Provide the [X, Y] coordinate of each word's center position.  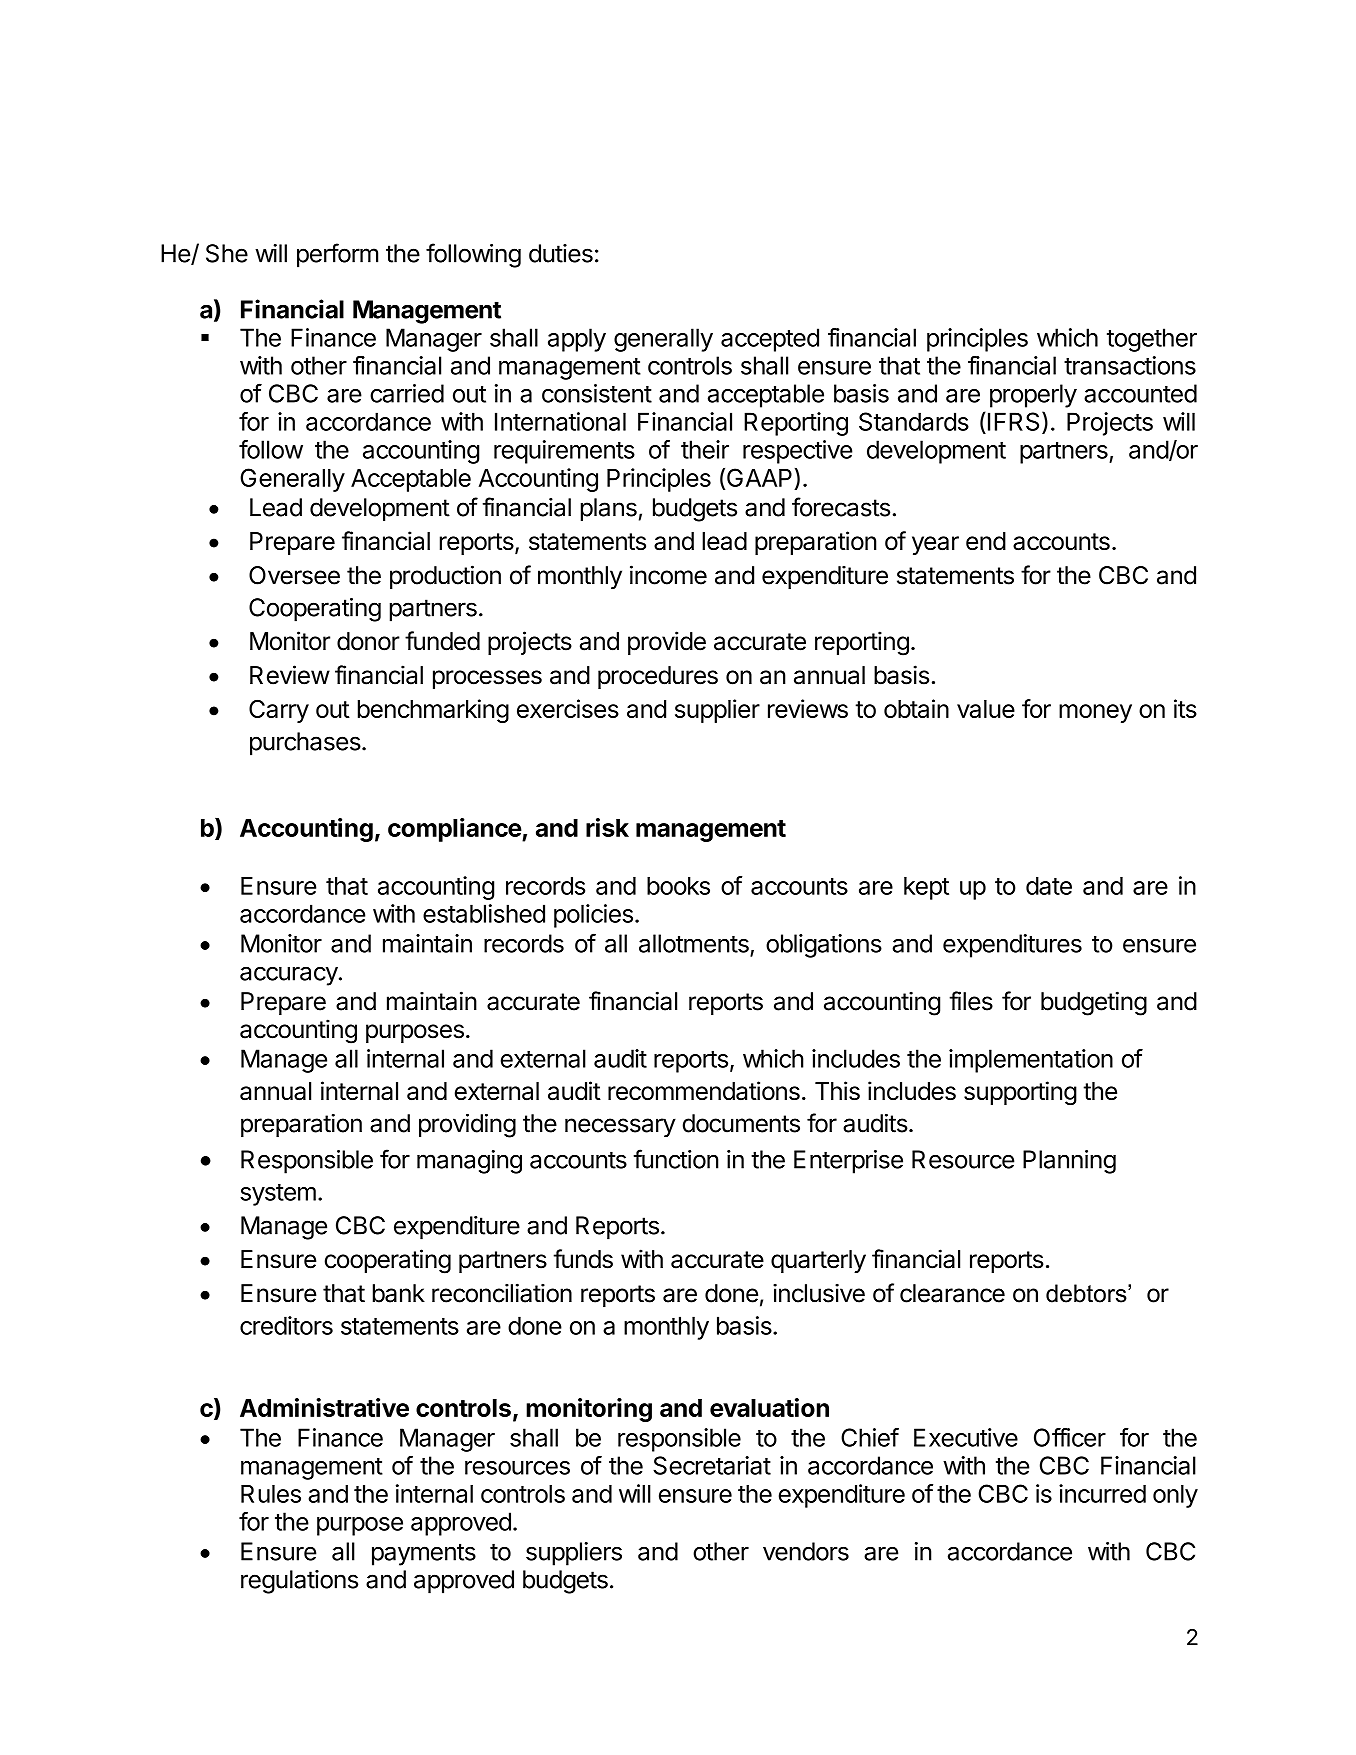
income [668, 575]
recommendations [704, 1091]
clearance [952, 1293]
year [935, 545]
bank [399, 1293]
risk [607, 827]
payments [424, 1554]
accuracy [289, 976]
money [1095, 713]
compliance [455, 830]
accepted [770, 340]
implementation [1031, 1061]
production [445, 577]
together [1152, 340]
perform [337, 255]
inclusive [819, 1293]
